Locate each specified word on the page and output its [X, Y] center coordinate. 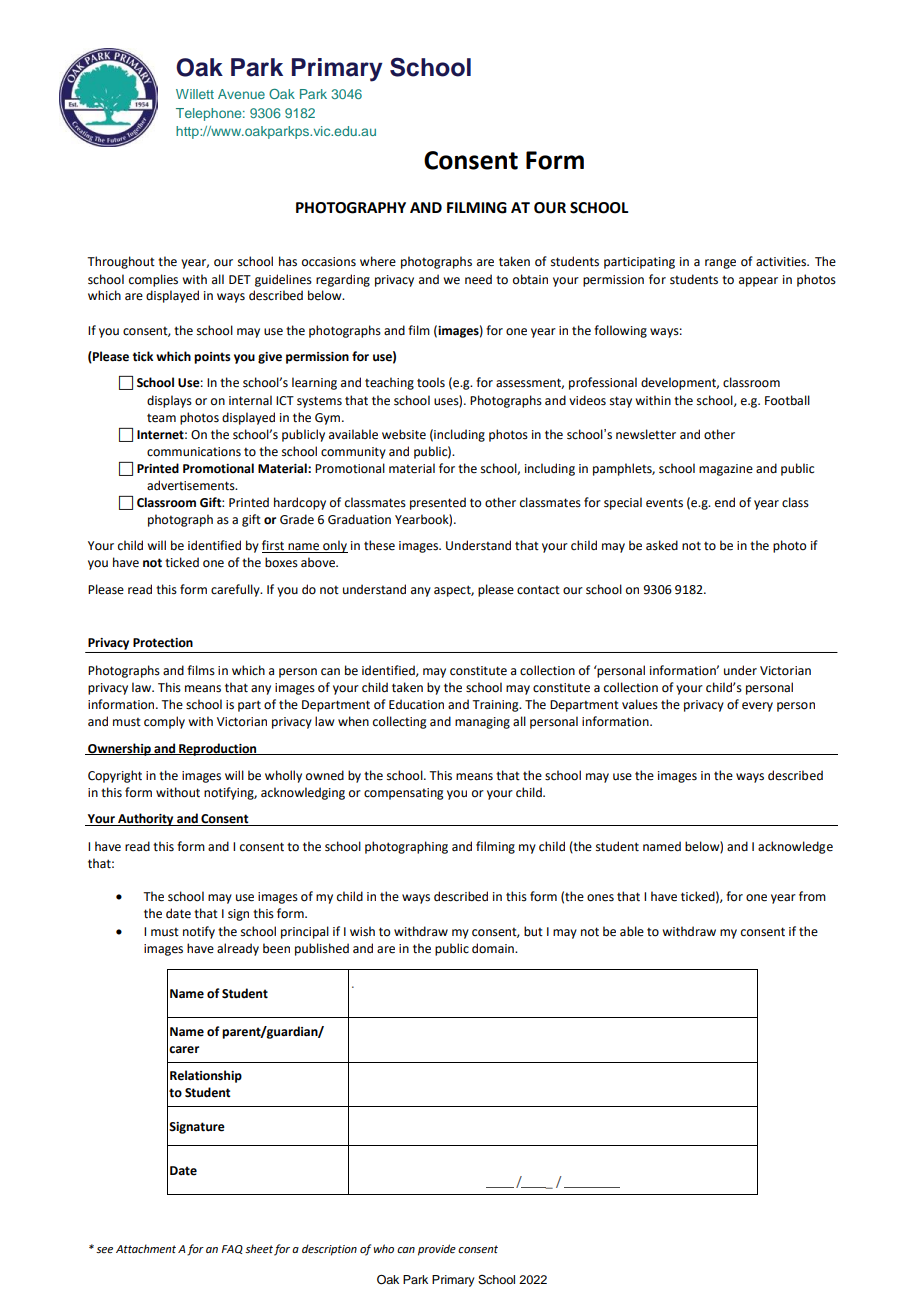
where [378, 261]
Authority [146, 819]
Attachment [146, 1248]
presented [438, 503]
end [725, 502]
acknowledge [795, 847]
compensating [404, 794]
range [720, 264]
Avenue [241, 94]
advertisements [192, 485]
